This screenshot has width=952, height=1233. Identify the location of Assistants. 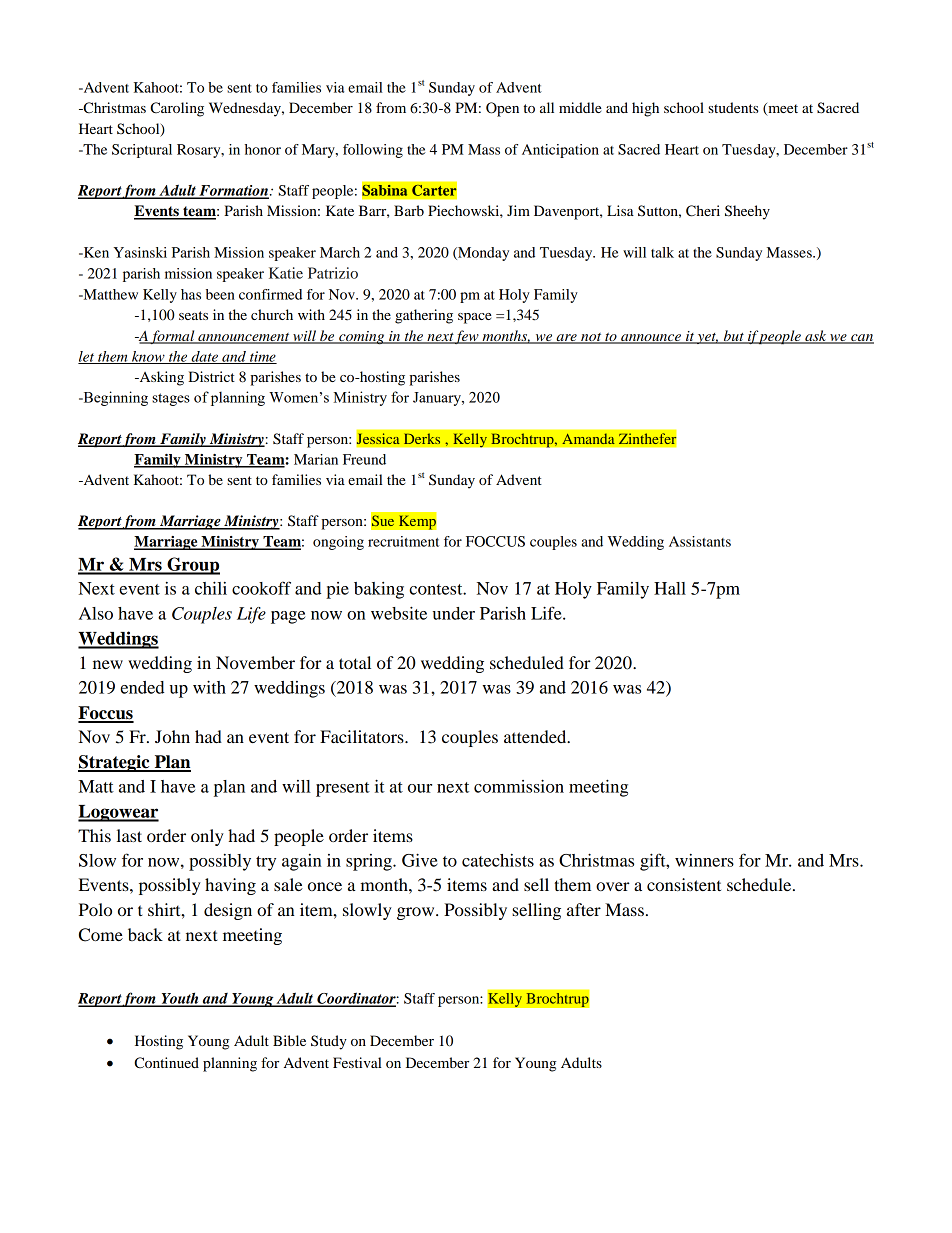
(700, 541).
